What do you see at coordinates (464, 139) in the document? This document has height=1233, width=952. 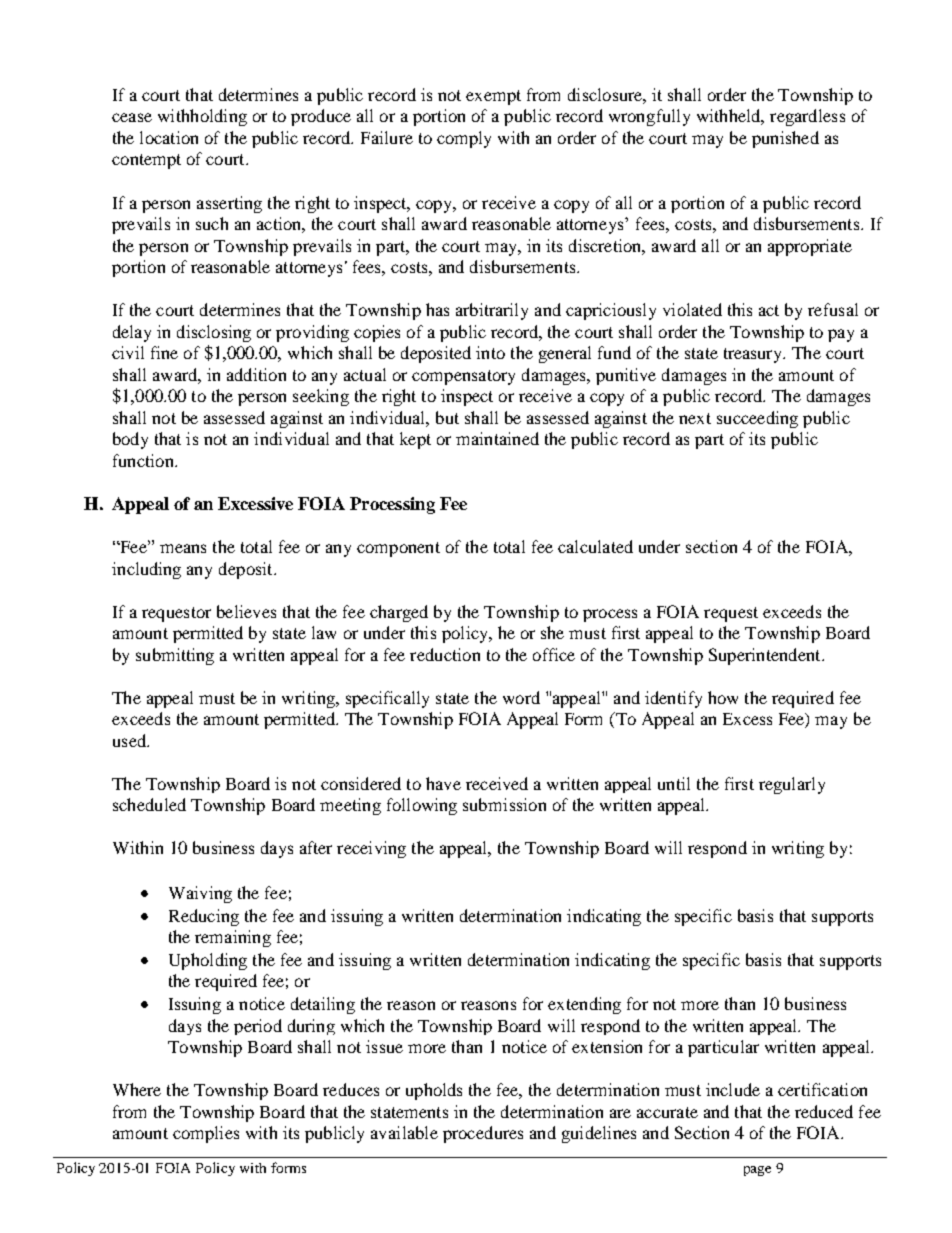 I see `comply` at bounding box center [464, 139].
